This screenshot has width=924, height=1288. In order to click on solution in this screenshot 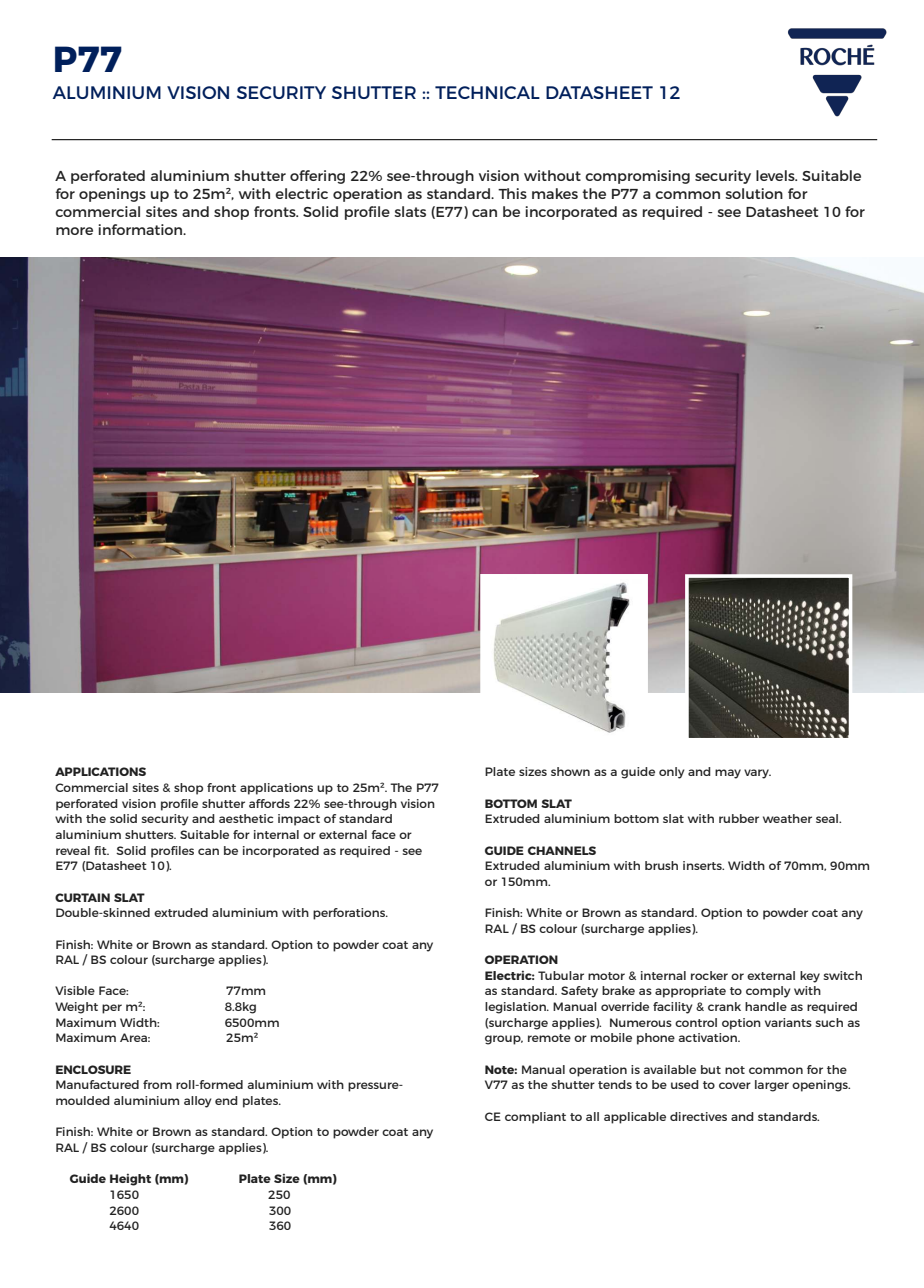, I will do `click(754, 193)`.
